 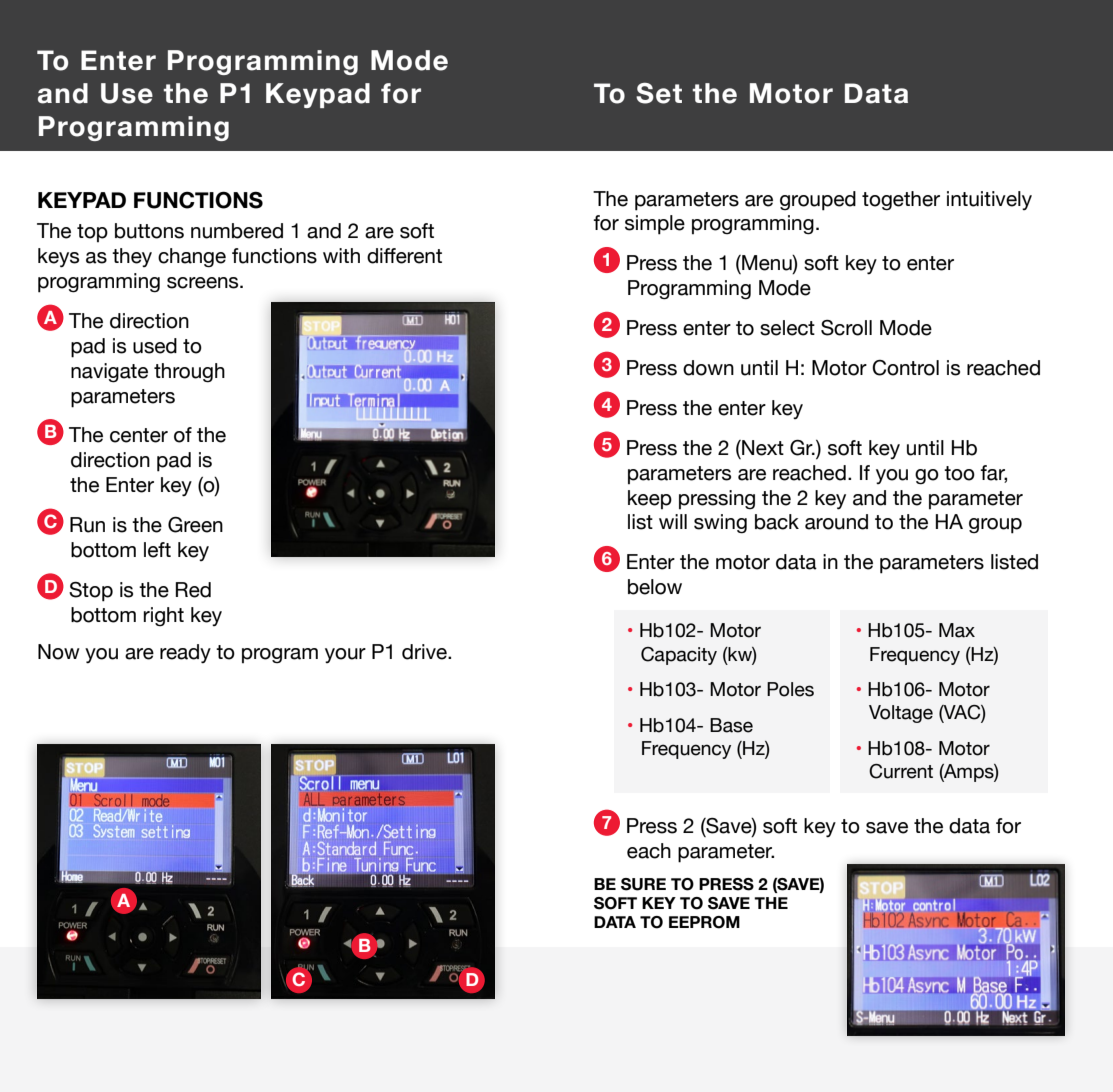 What do you see at coordinates (901, 771) in the screenshot?
I see `Current` at bounding box center [901, 771].
